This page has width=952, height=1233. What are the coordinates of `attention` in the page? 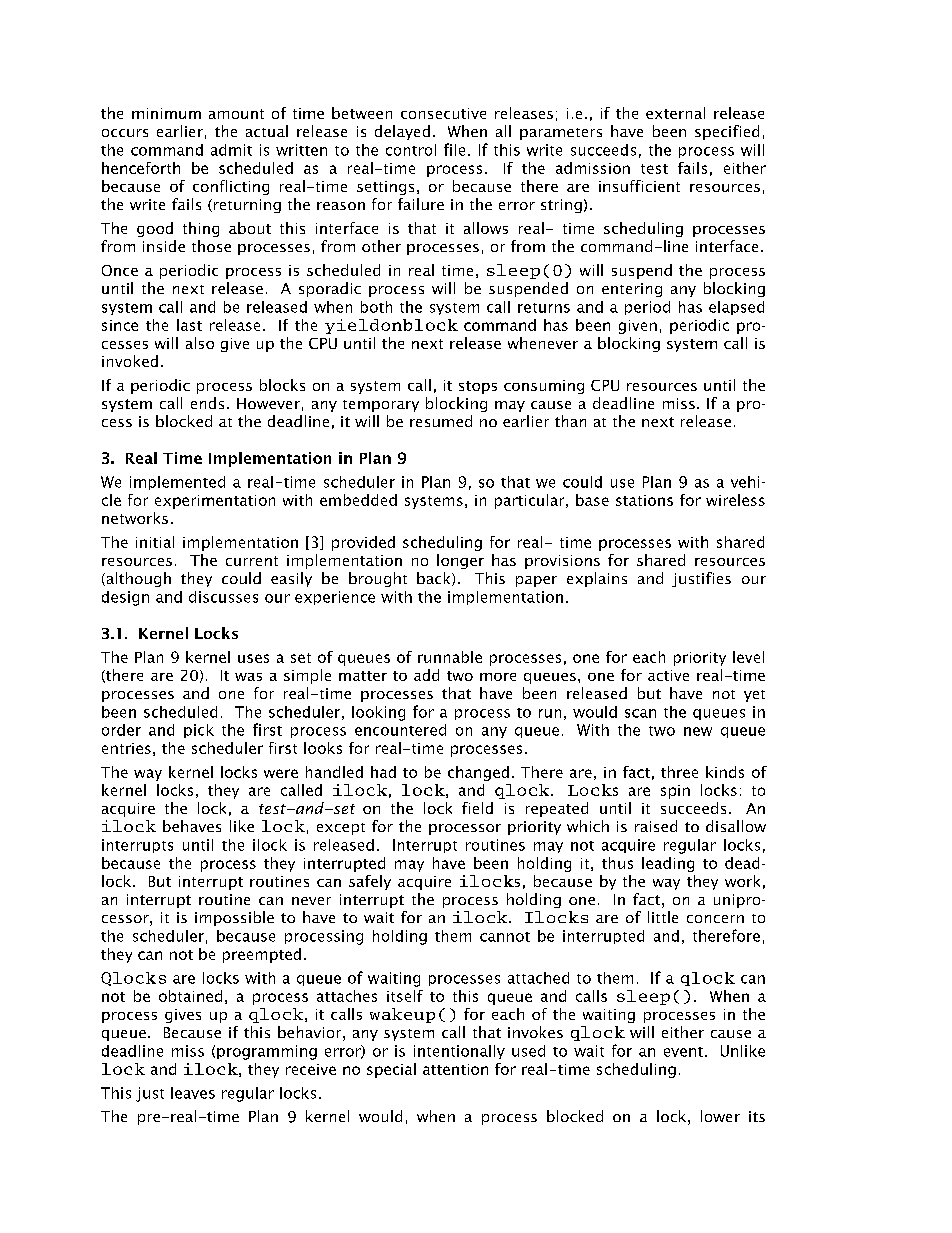 It's located at (455, 1069).
